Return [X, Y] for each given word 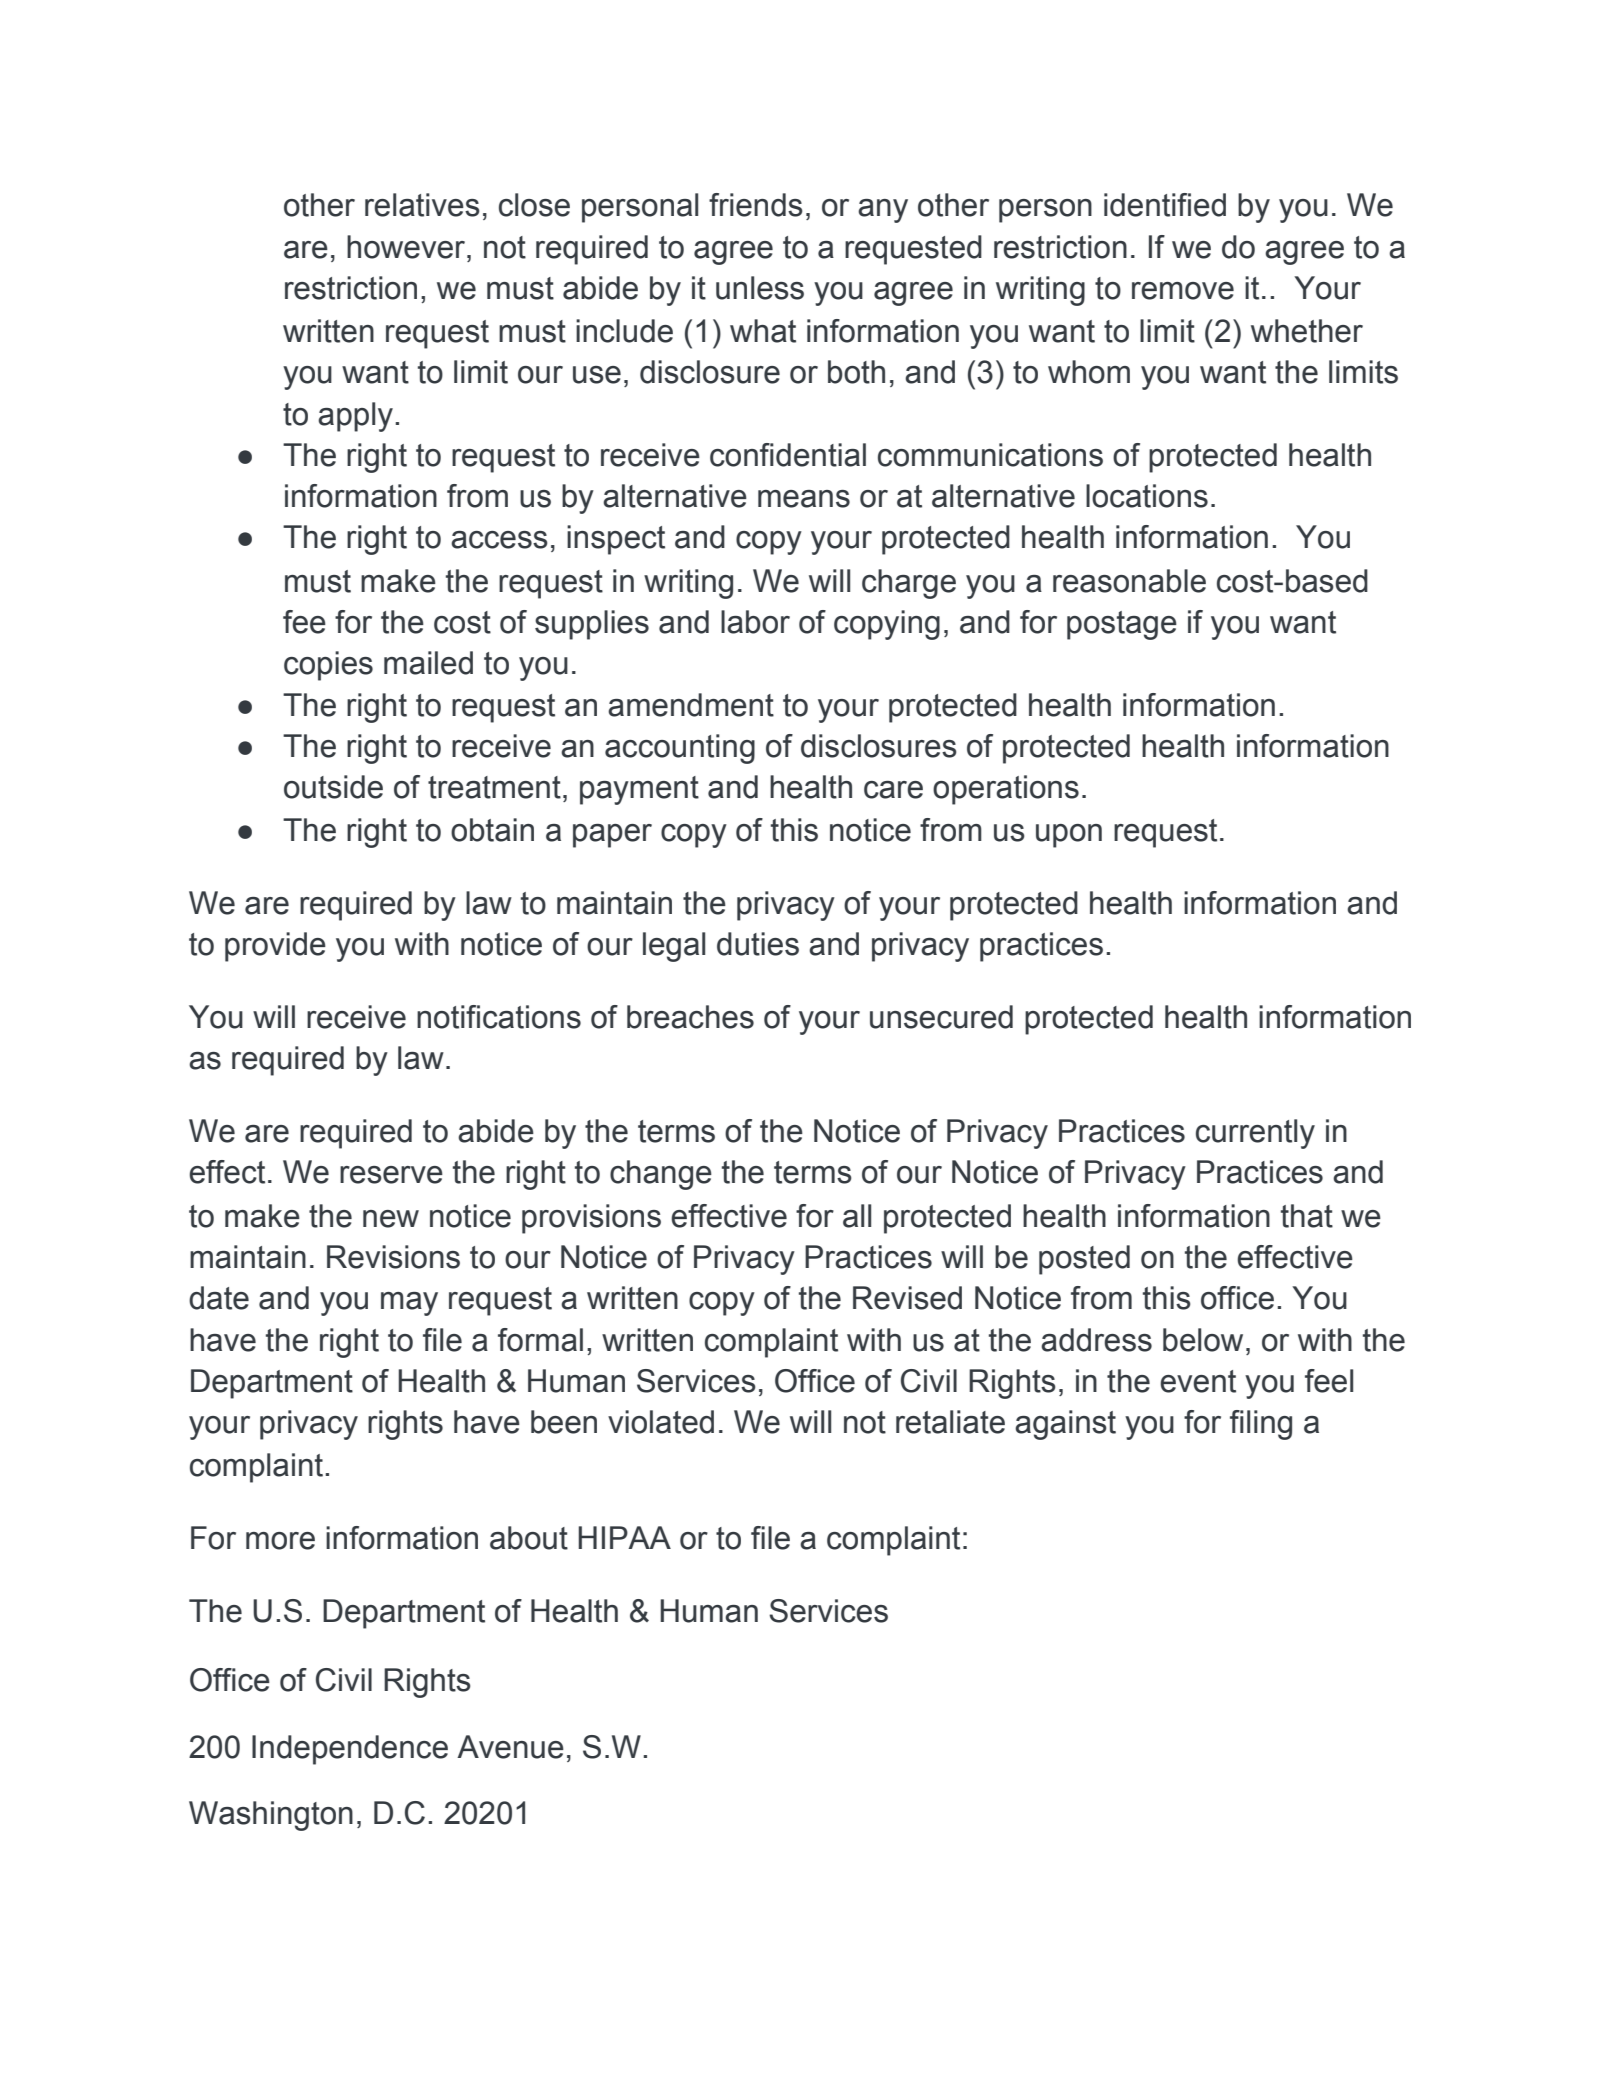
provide [275, 947]
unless [760, 288]
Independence [350, 1750]
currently [1255, 1134]
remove [1183, 291]
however [407, 247]
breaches [690, 1017]
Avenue [510, 1747]
